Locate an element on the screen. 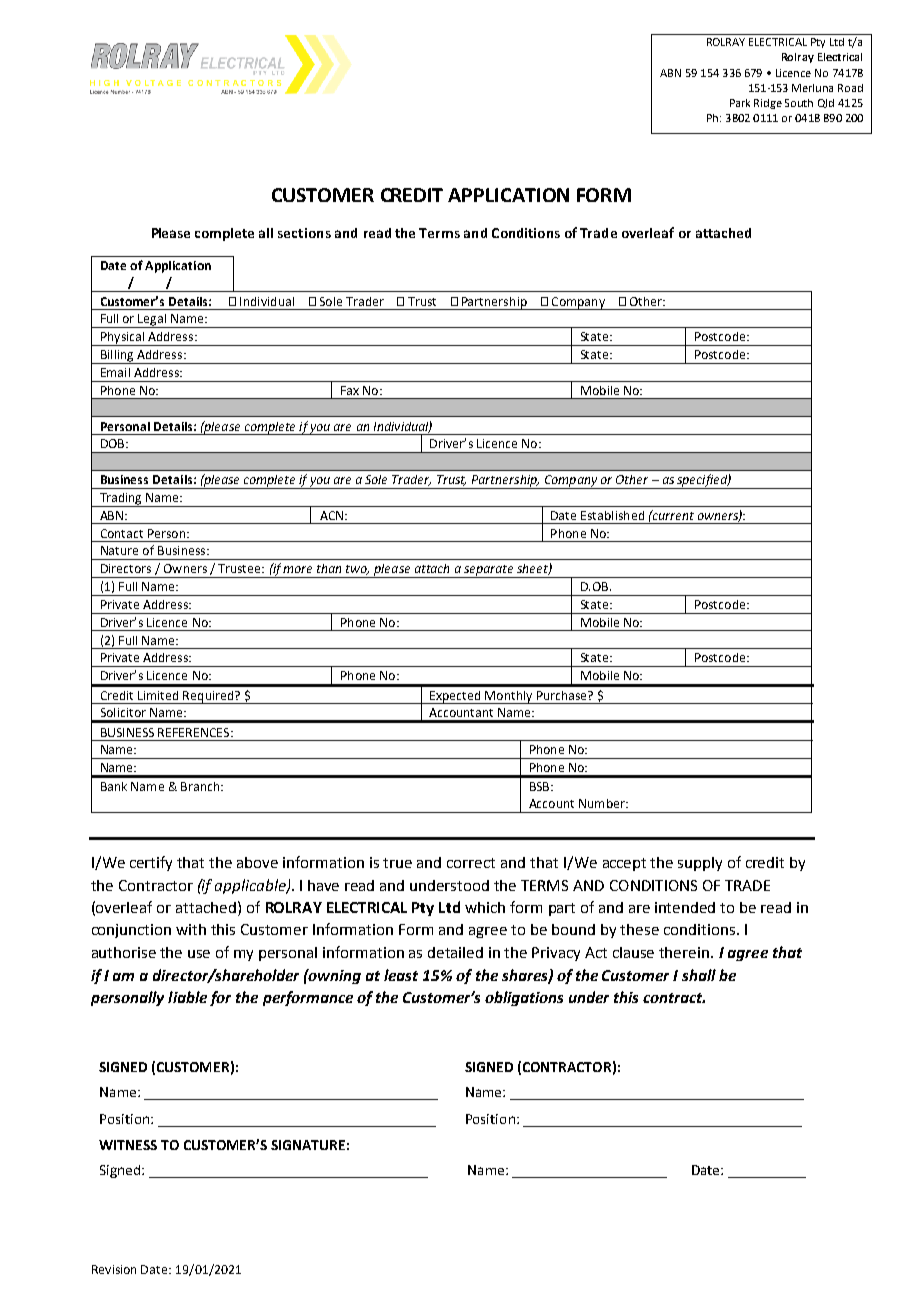 This screenshot has height=1308, width=924. Ridge is located at coordinates (768, 104).
